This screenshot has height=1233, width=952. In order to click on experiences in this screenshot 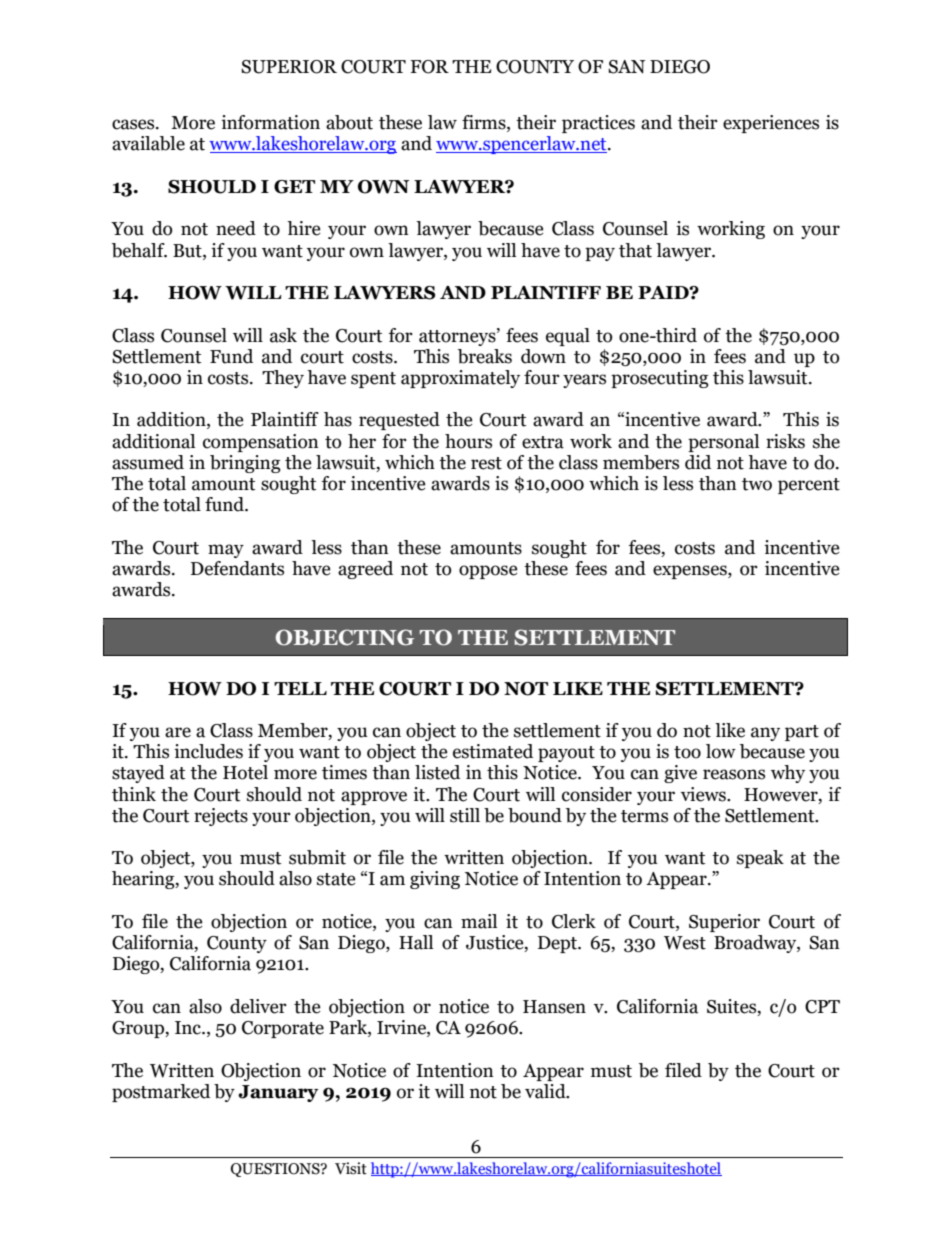, I will do `click(771, 124)`.
